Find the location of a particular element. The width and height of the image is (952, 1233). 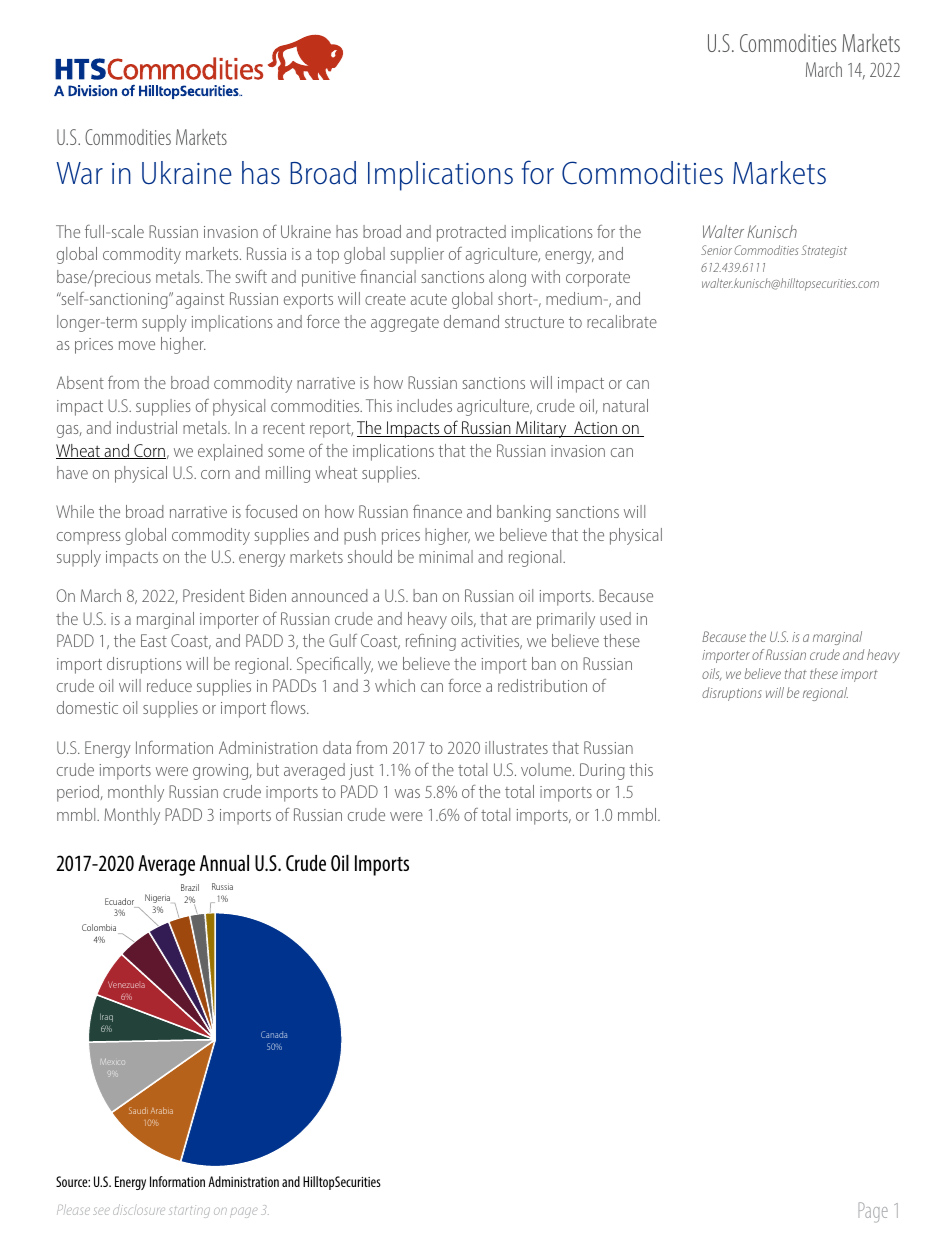

natural is located at coordinates (625, 405).
